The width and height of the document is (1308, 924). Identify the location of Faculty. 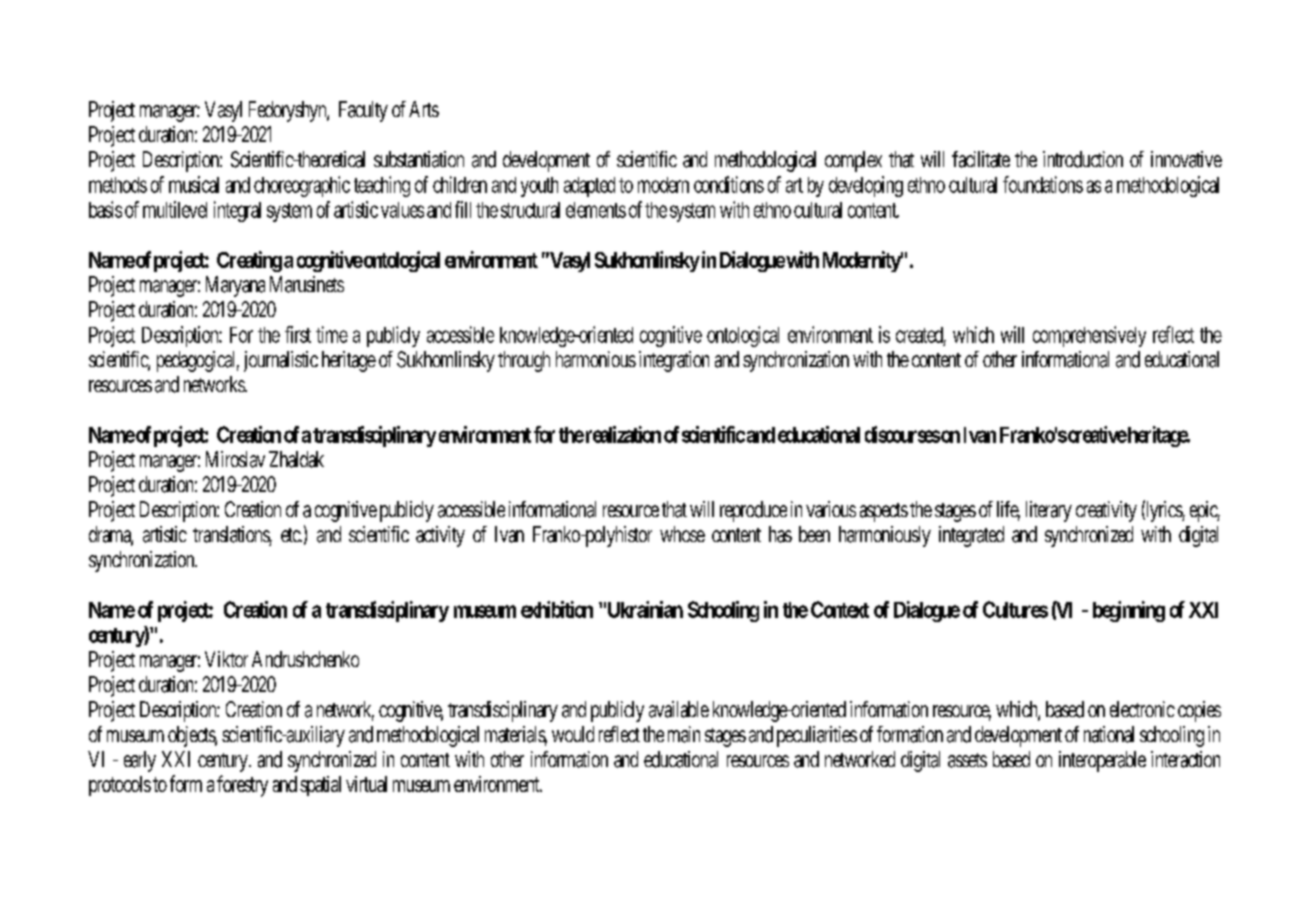
(363, 111).
